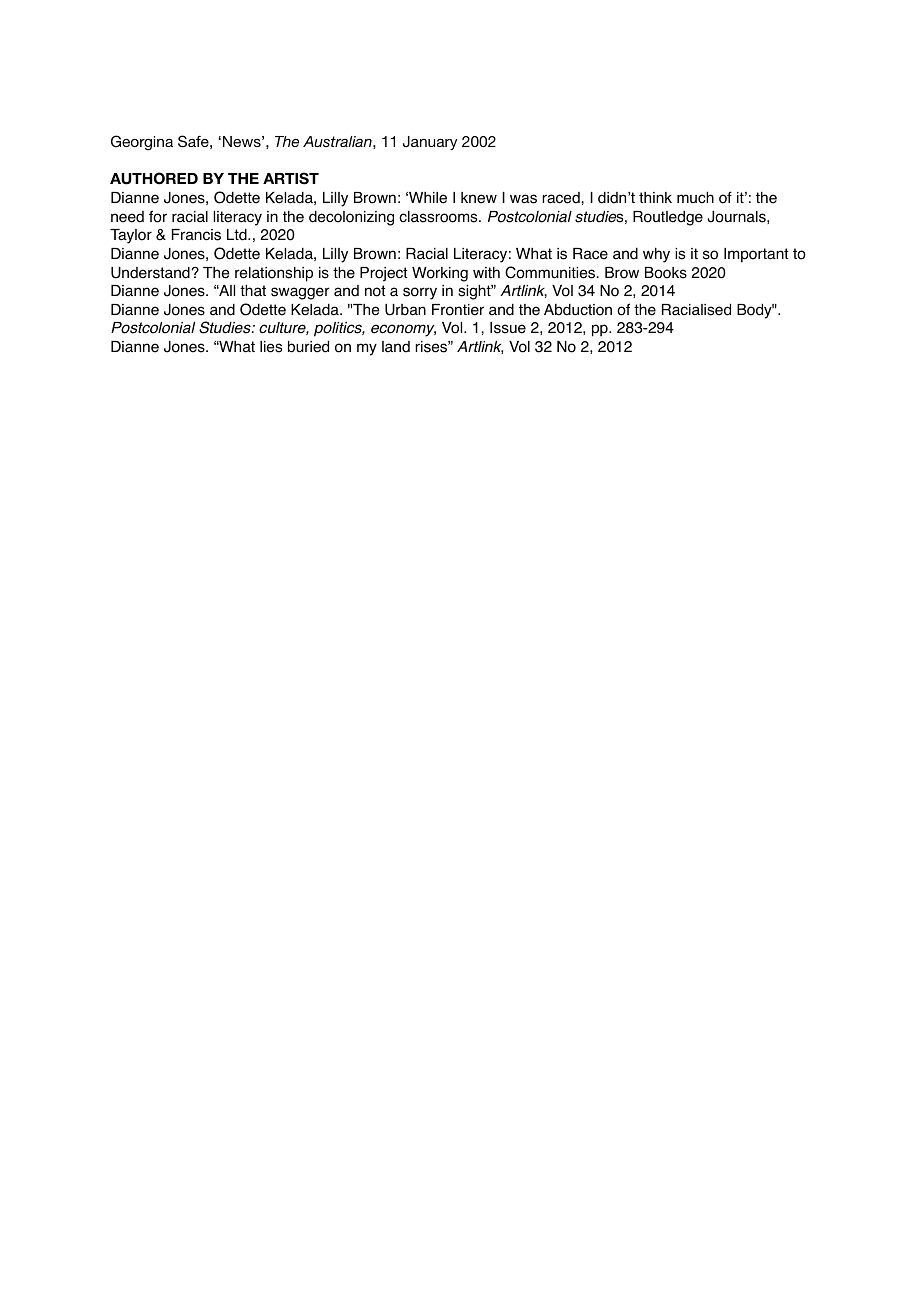  What do you see at coordinates (271, 347) in the document?
I see `lies` at bounding box center [271, 347].
